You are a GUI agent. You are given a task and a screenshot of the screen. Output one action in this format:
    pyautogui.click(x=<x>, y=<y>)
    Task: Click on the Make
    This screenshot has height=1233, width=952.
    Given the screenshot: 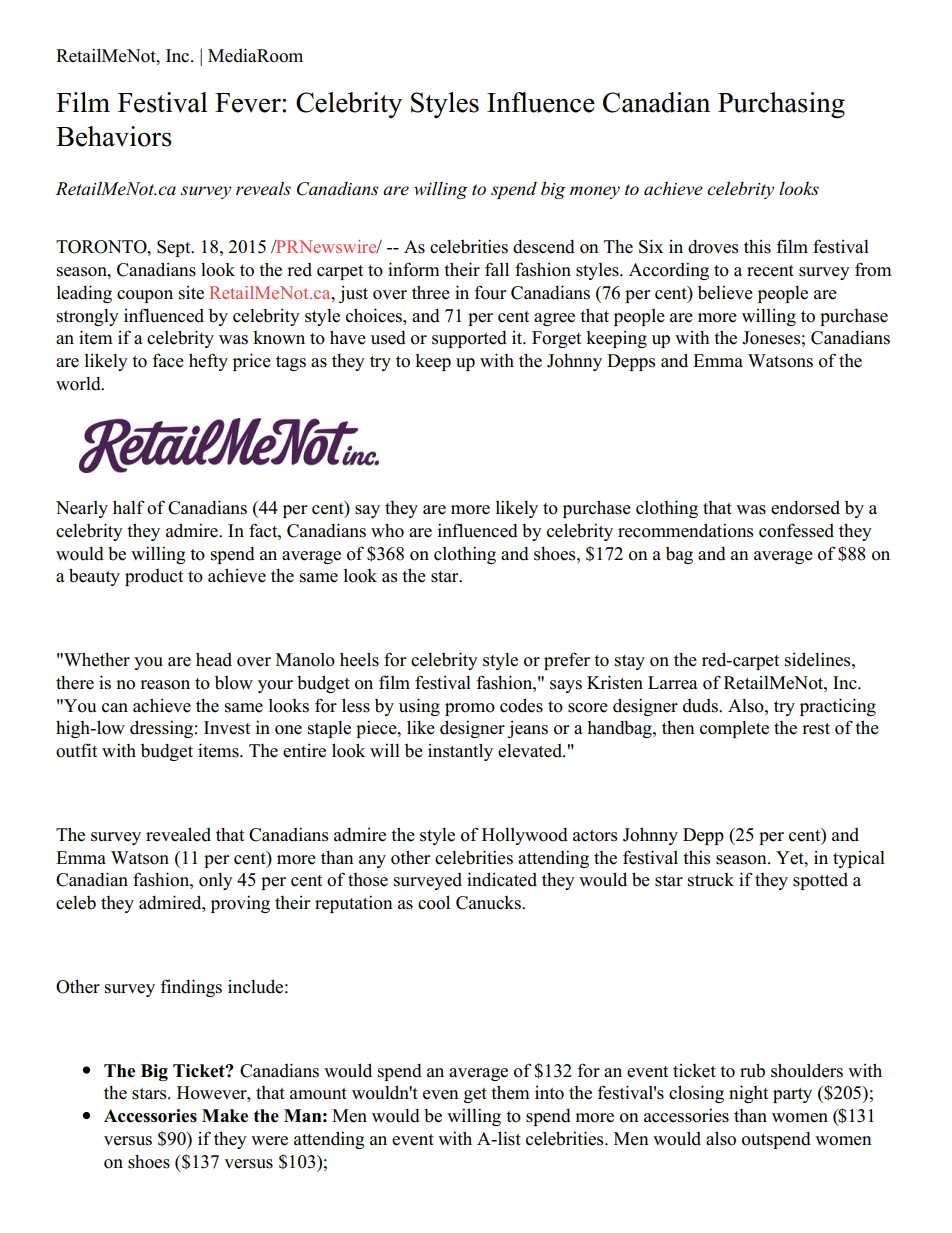 What is the action you would take?
    pyautogui.click(x=225, y=1116)
